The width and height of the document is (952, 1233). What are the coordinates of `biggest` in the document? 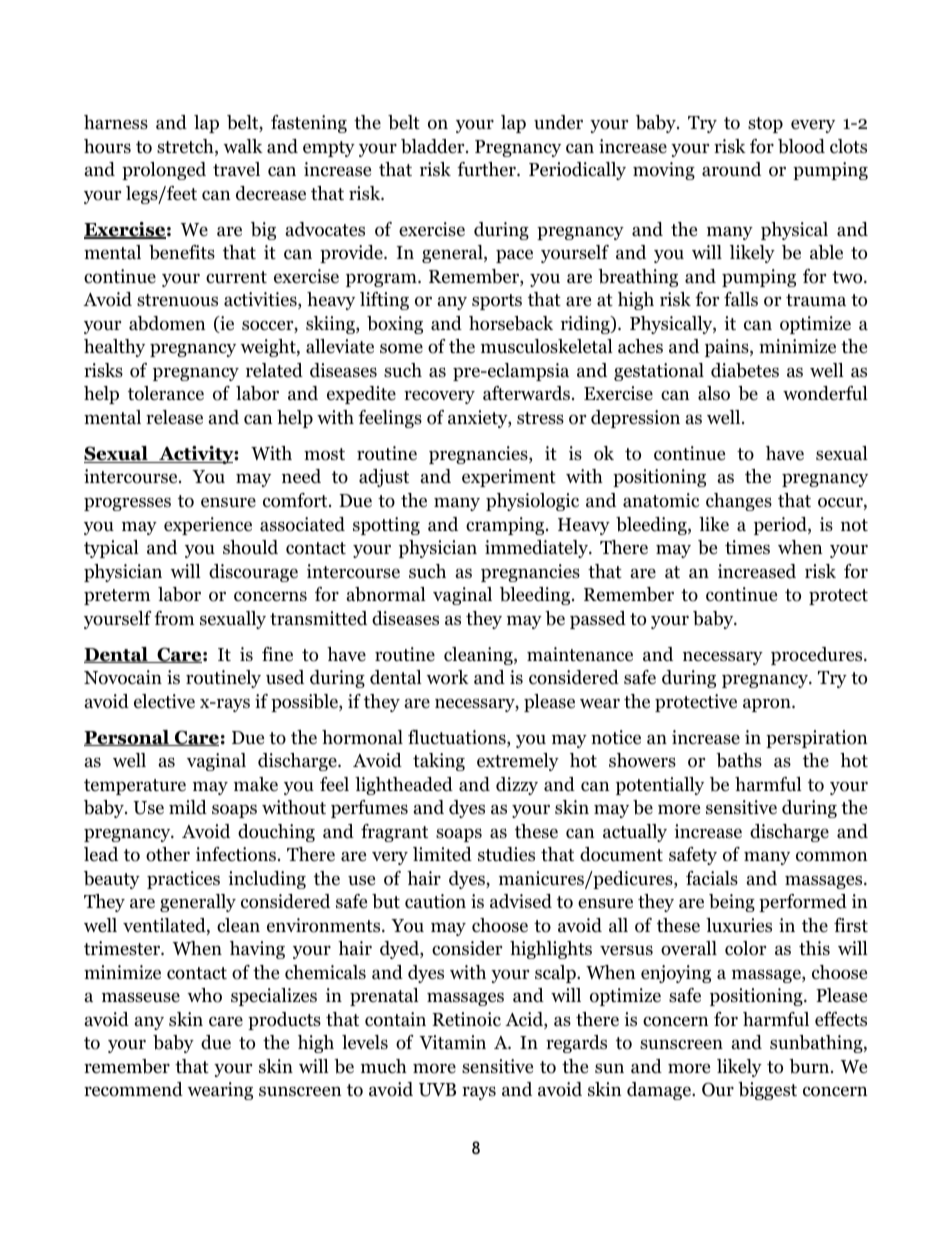 It's located at (767, 1091).
